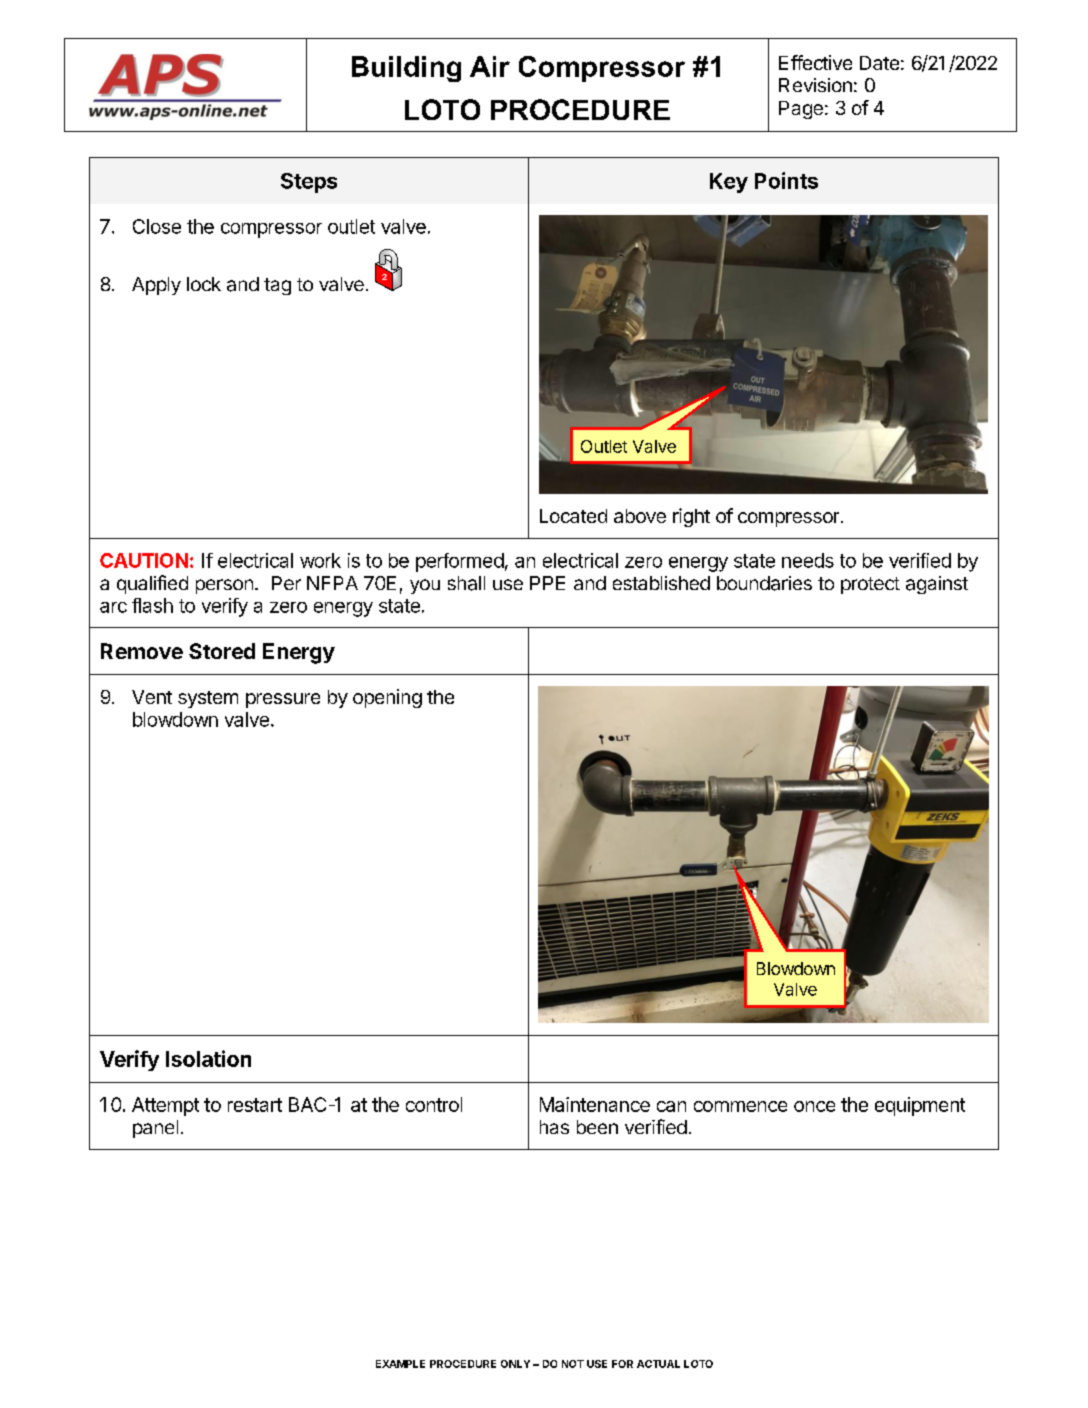  Describe the element at coordinates (658, 1364) in the screenshot. I see `ACTUAL` at that location.
